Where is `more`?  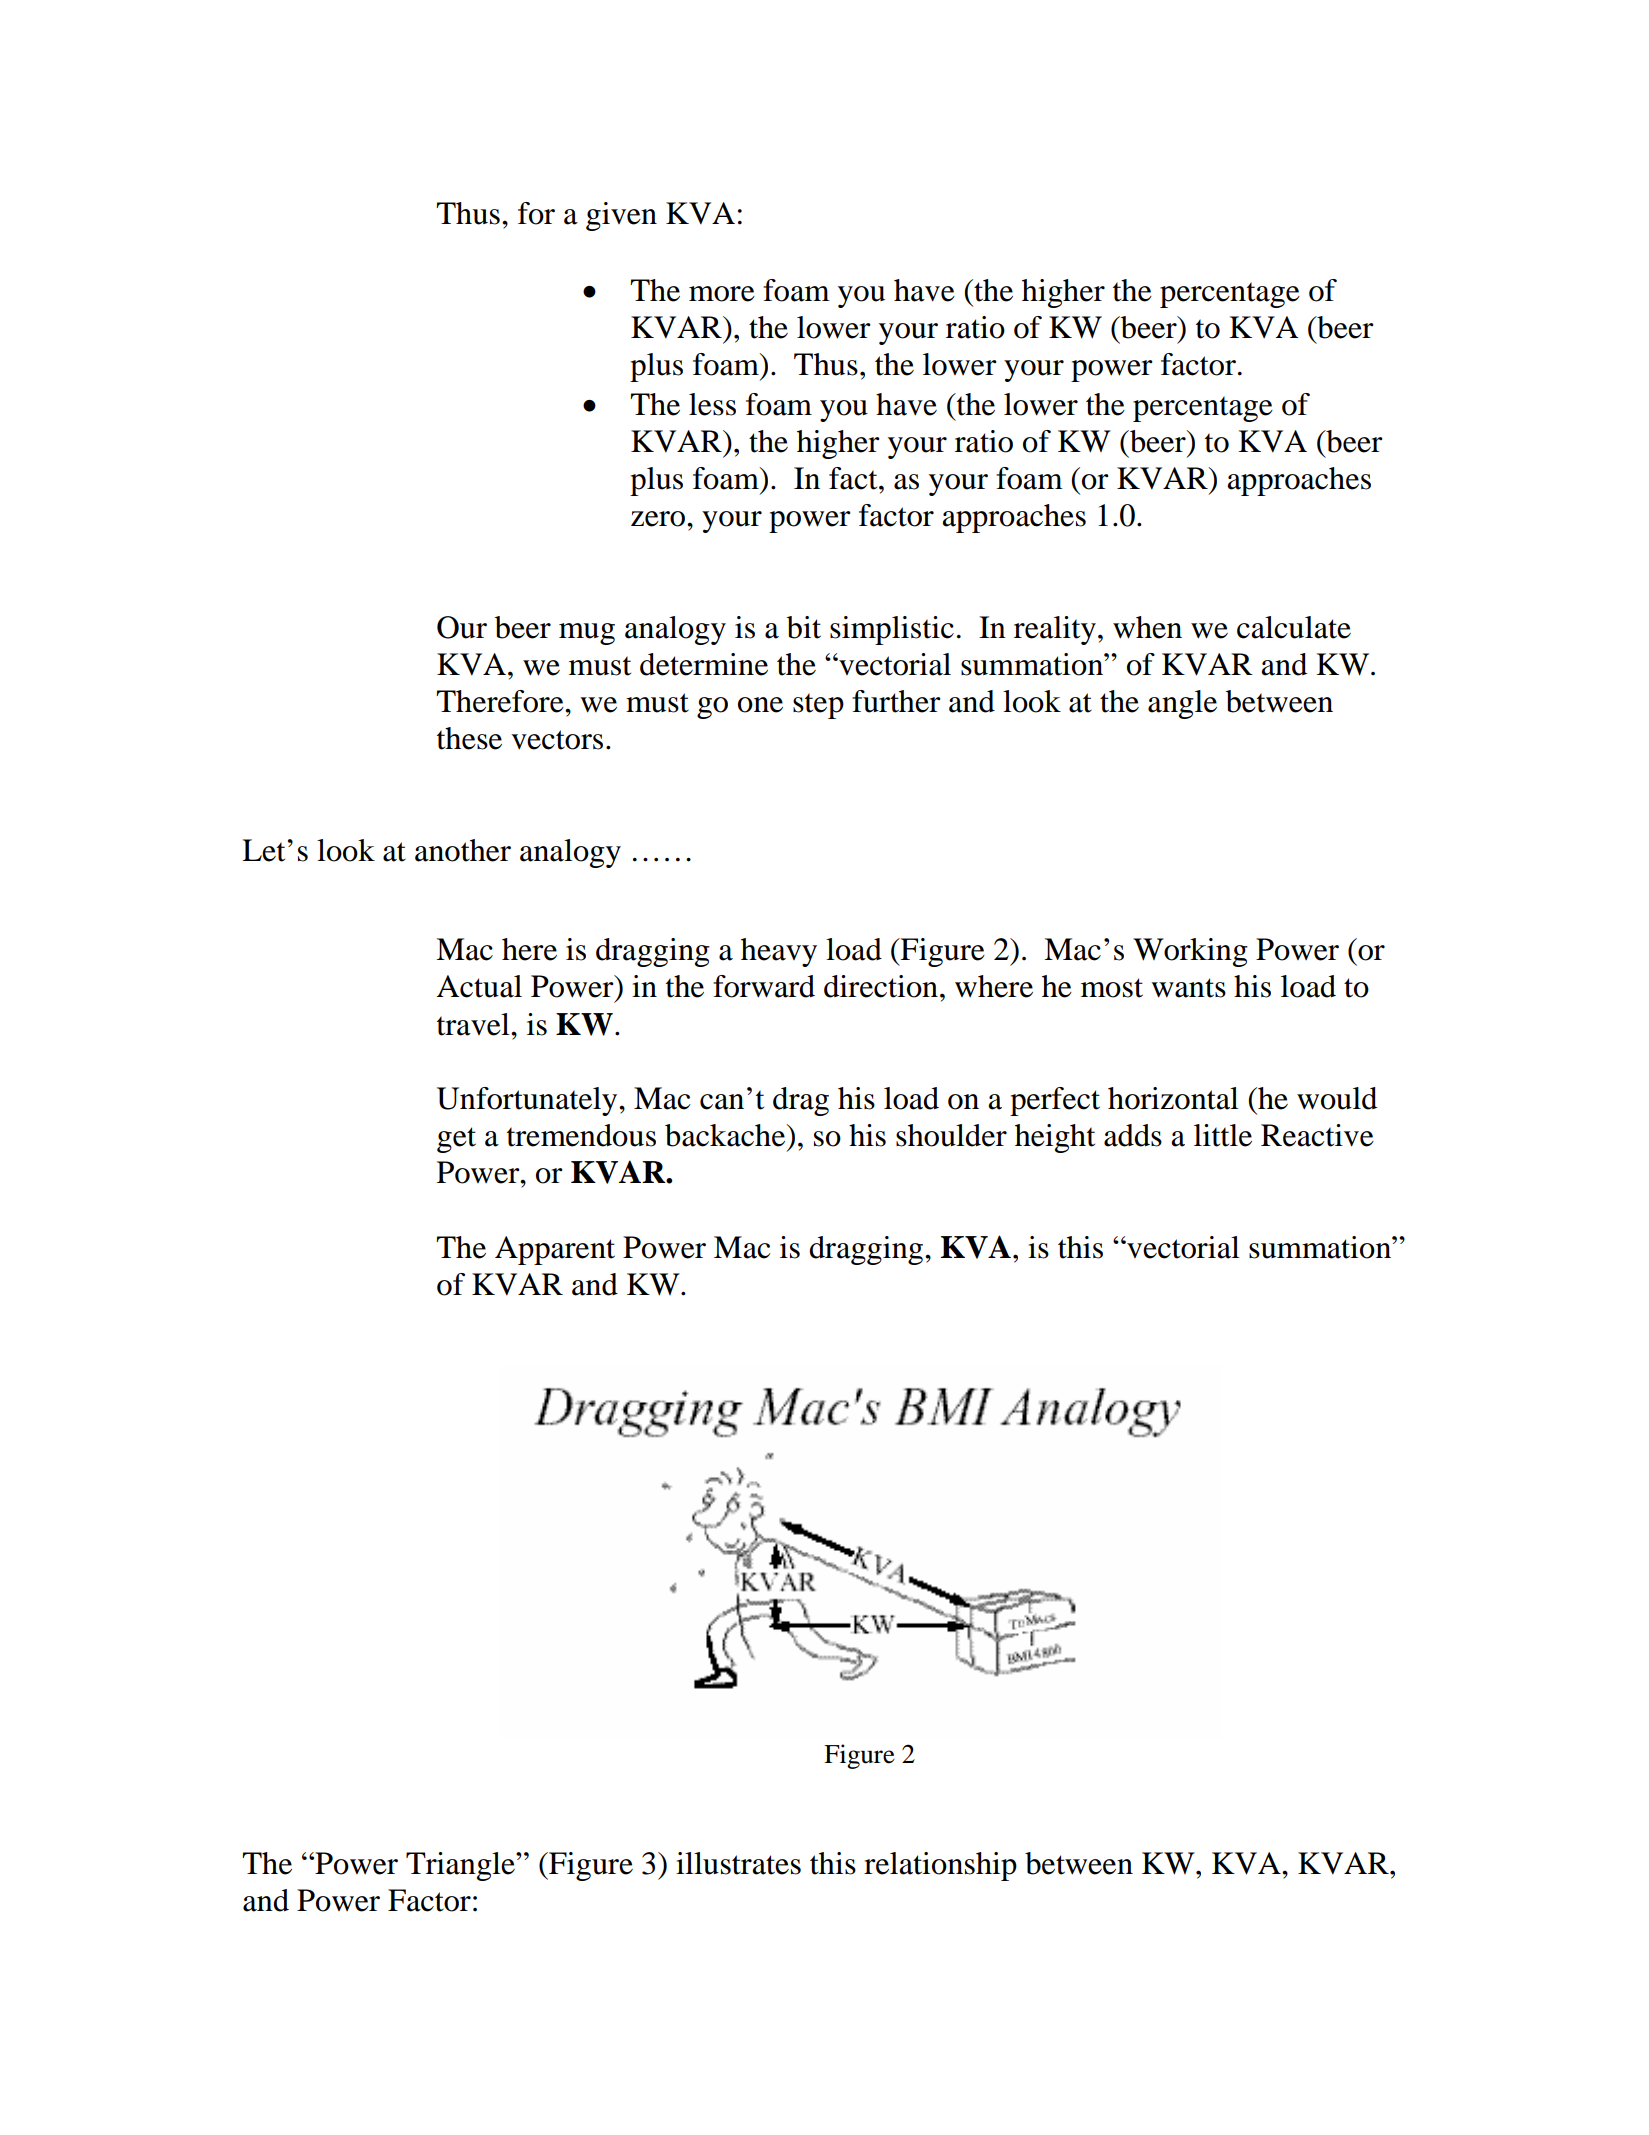
more is located at coordinates (722, 294).
